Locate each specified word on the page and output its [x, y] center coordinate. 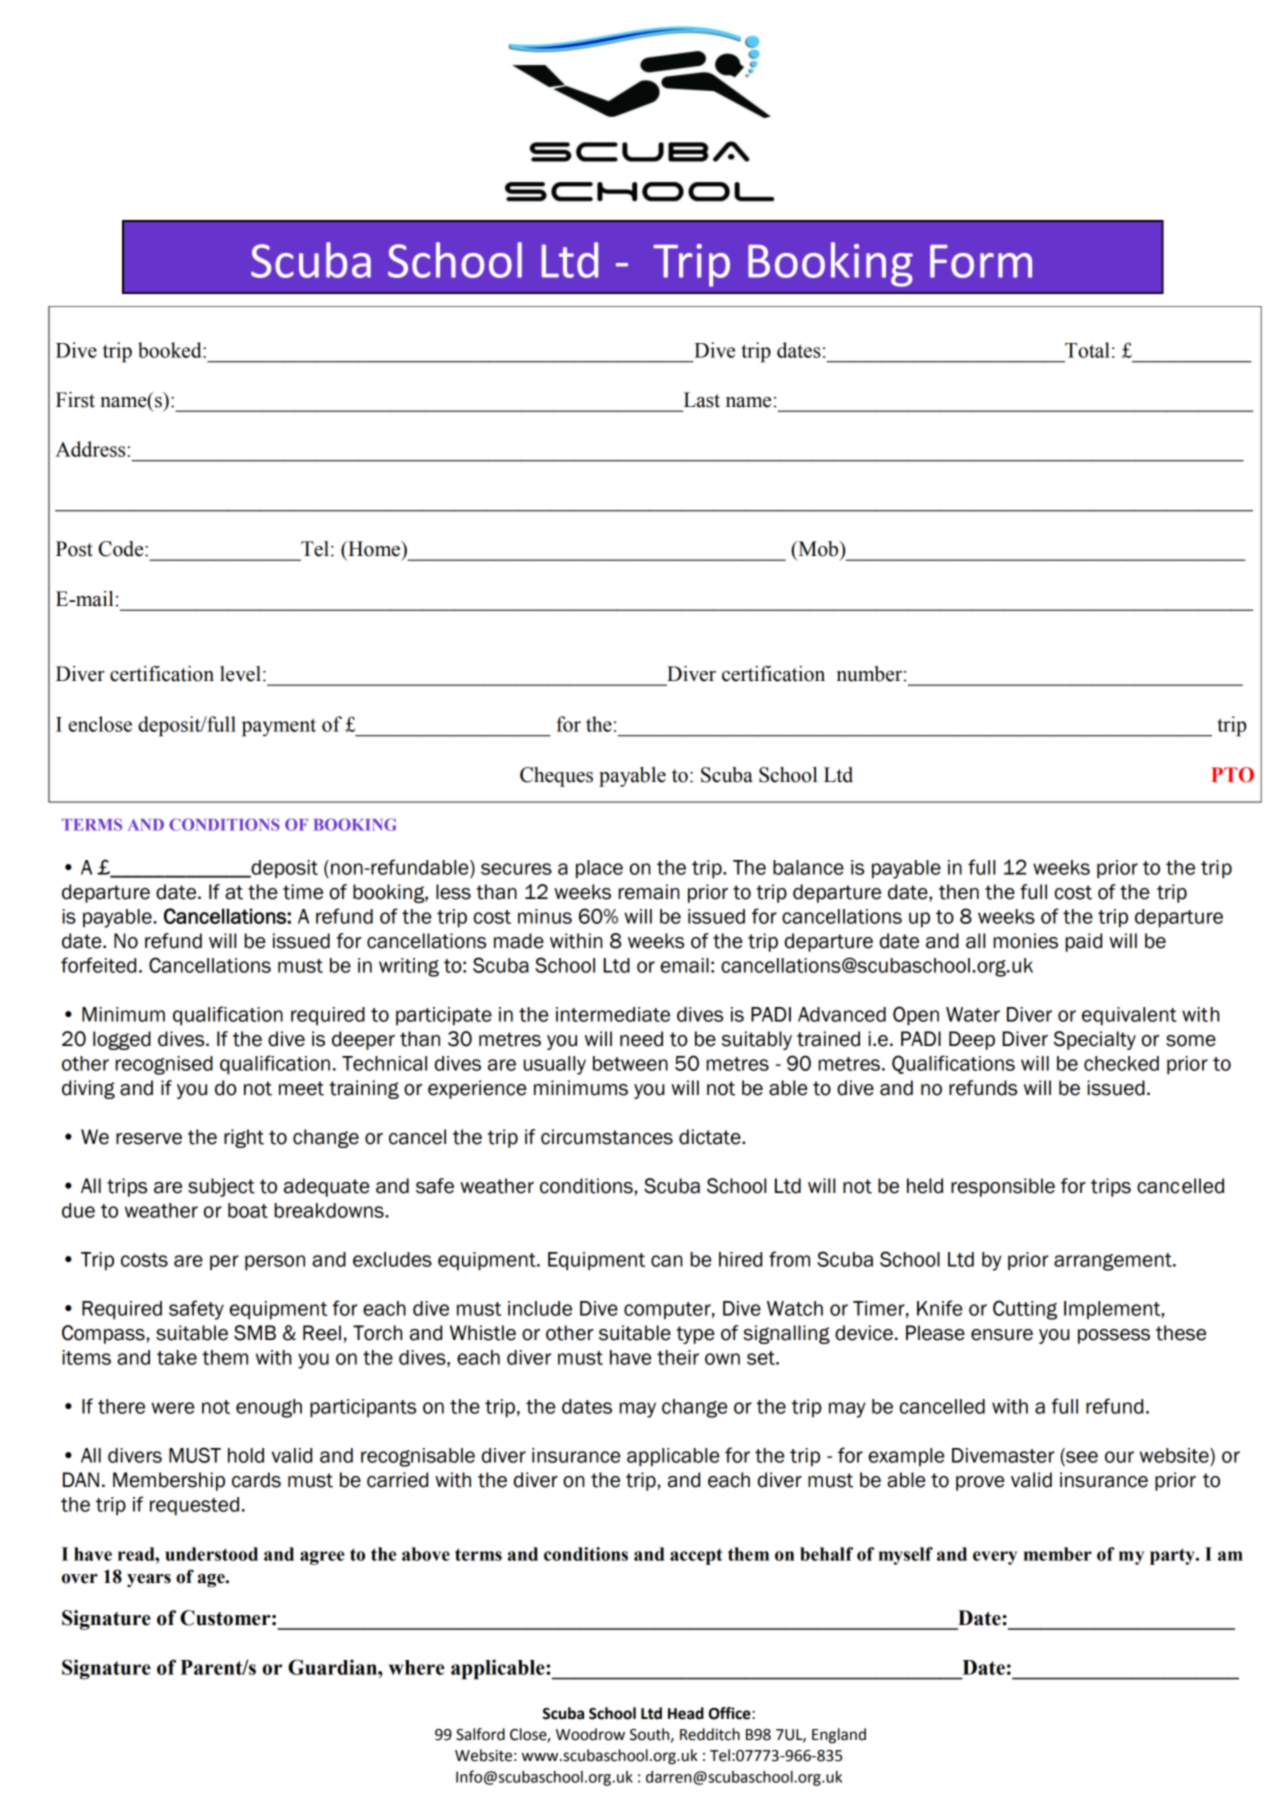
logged [122, 1040]
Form [981, 261]
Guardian [333, 1667]
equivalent [1129, 1016]
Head [686, 1713]
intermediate [613, 1014]
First [75, 400]
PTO [1232, 775]
